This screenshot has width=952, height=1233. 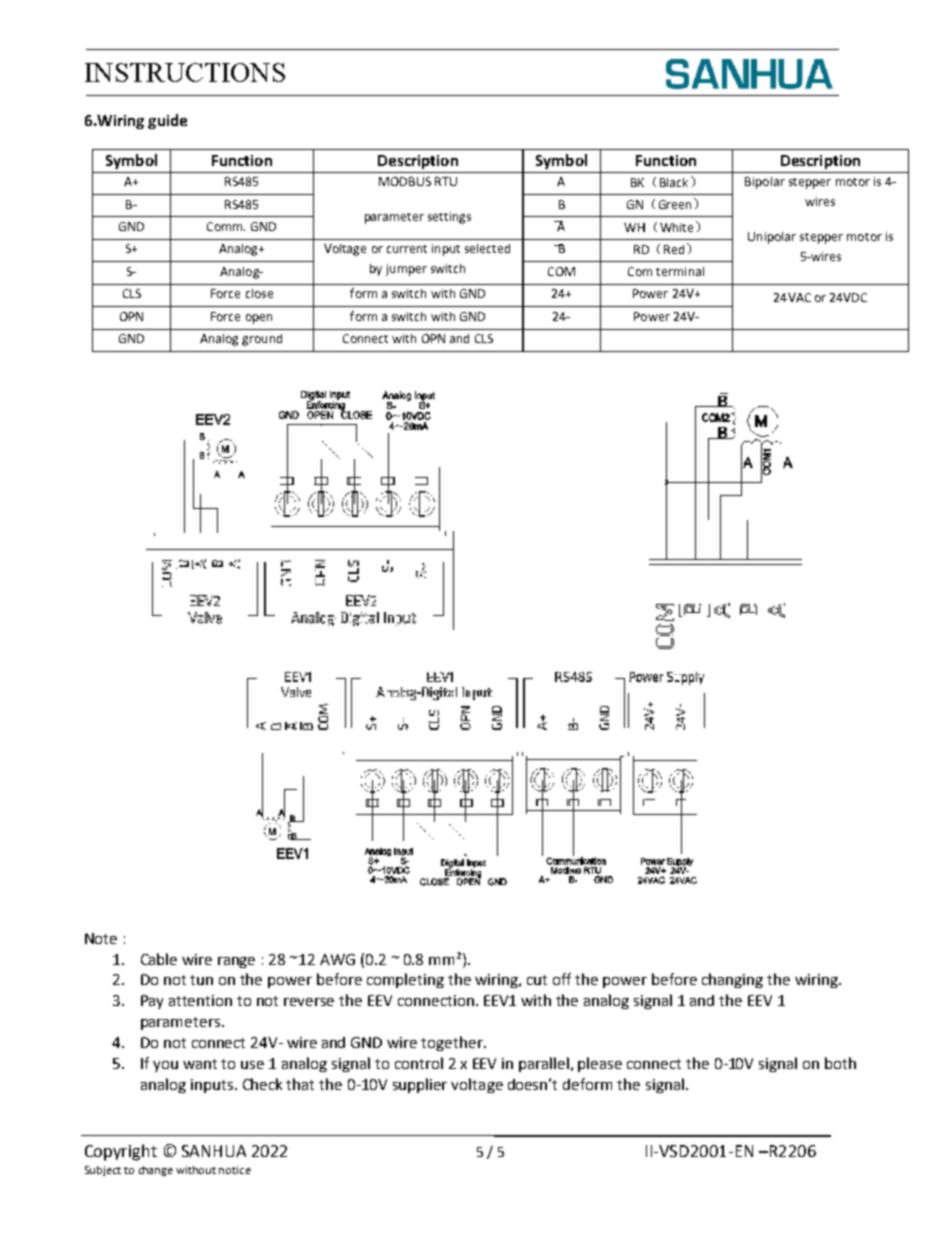 What do you see at coordinates (537, 980) in the screenshot?
I see `cut` at bounding box center [537, 980].
